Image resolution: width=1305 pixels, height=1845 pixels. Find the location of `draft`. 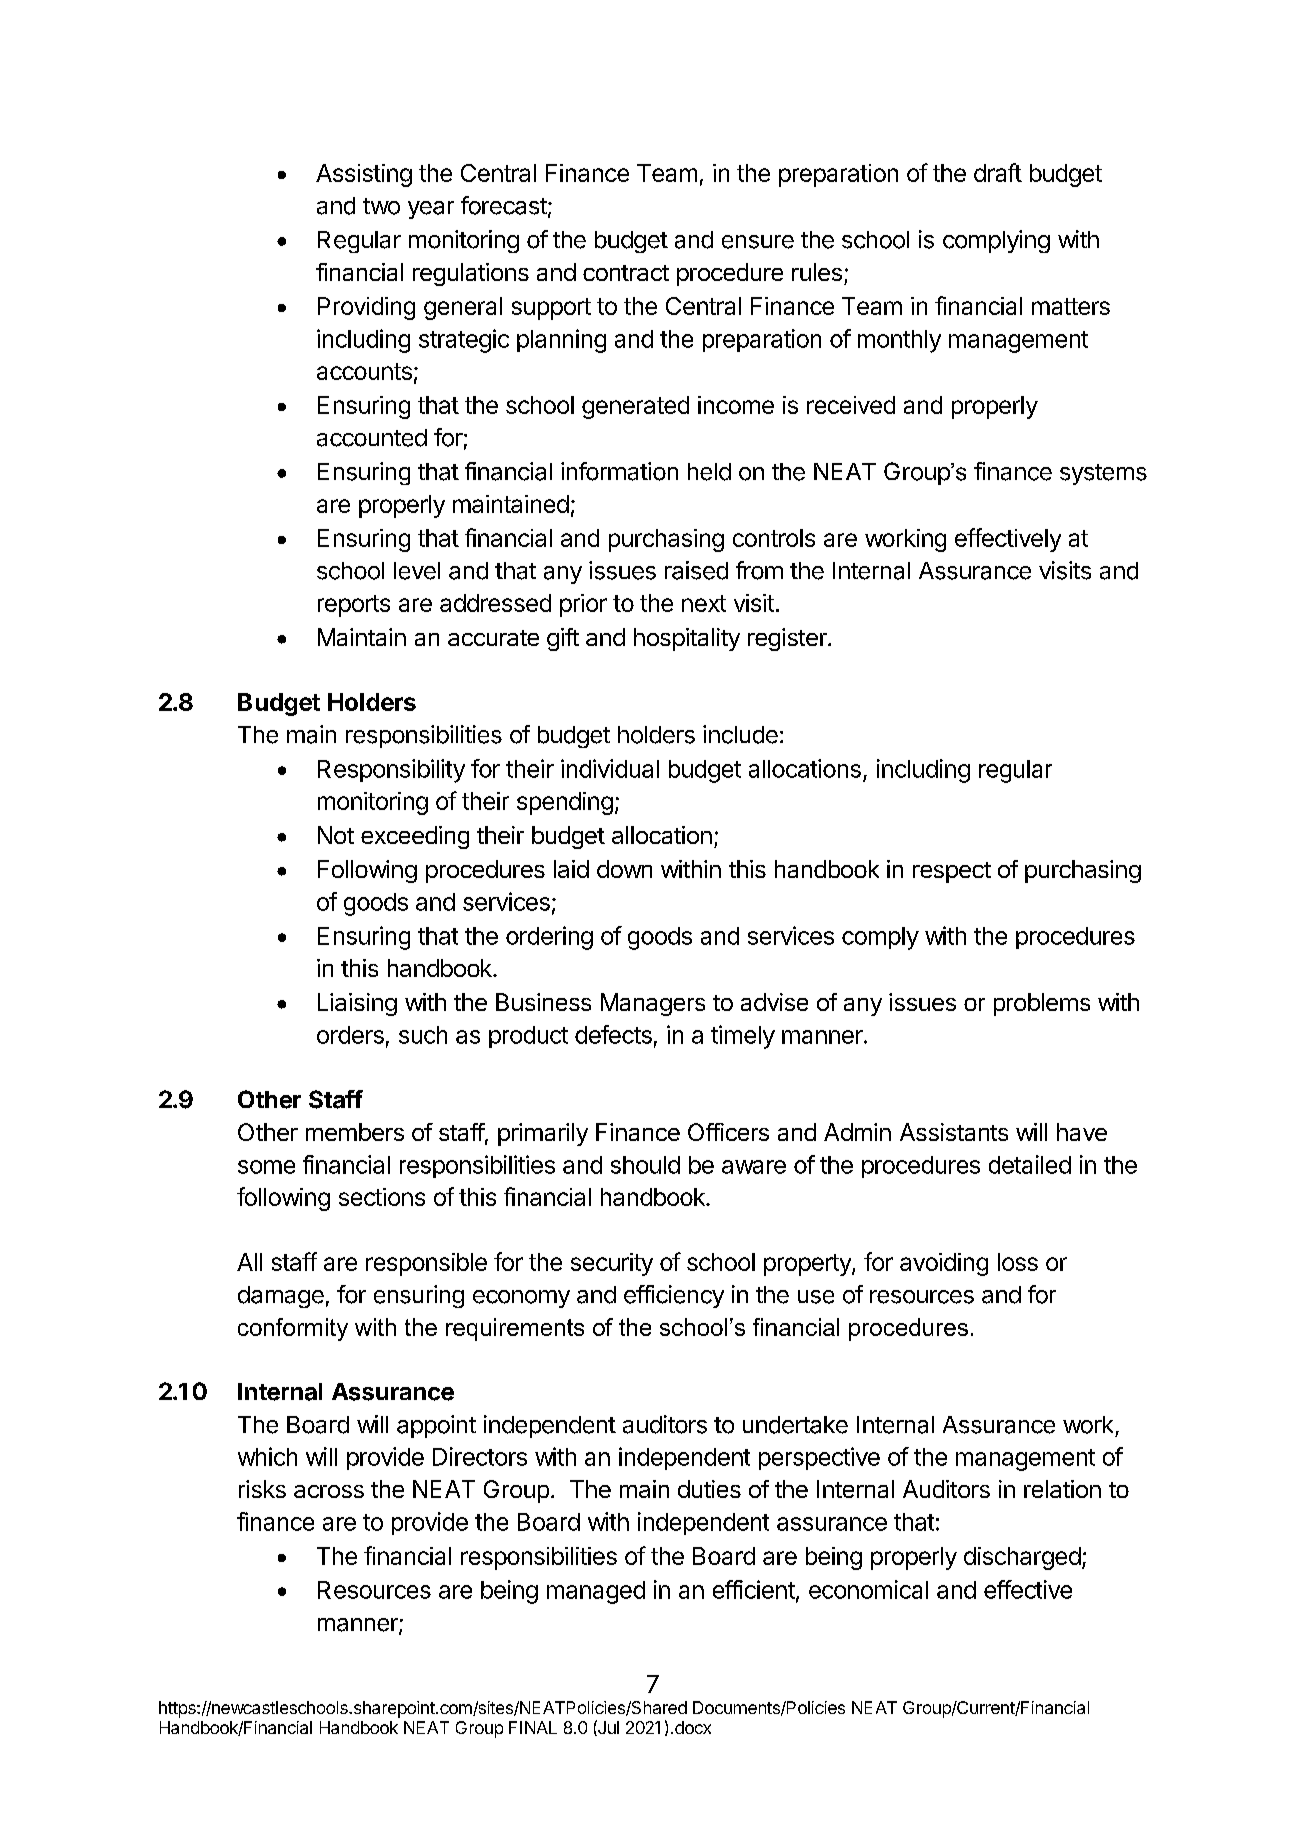

draft is located at coordinates (998, 172).
